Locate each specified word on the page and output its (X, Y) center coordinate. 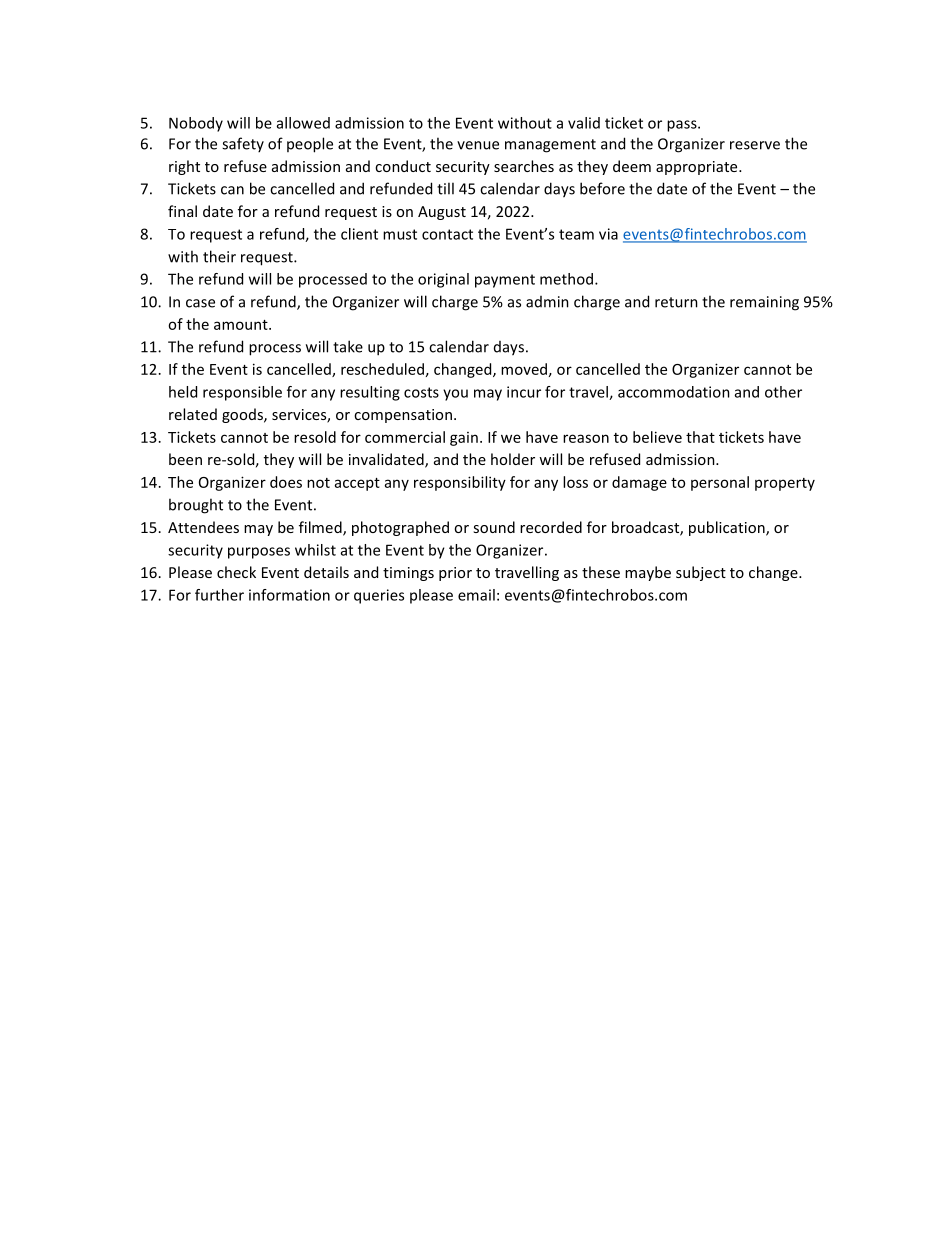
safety (243, 144)
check (236, 572)
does (286, 482)
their (219, 256)
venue (478, 145)
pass (683, 126)
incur (524, 392)
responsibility (460, 483)
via (608, 234)
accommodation (674, 392)
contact (447, 234)
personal (720, 483)
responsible (242, 393)
